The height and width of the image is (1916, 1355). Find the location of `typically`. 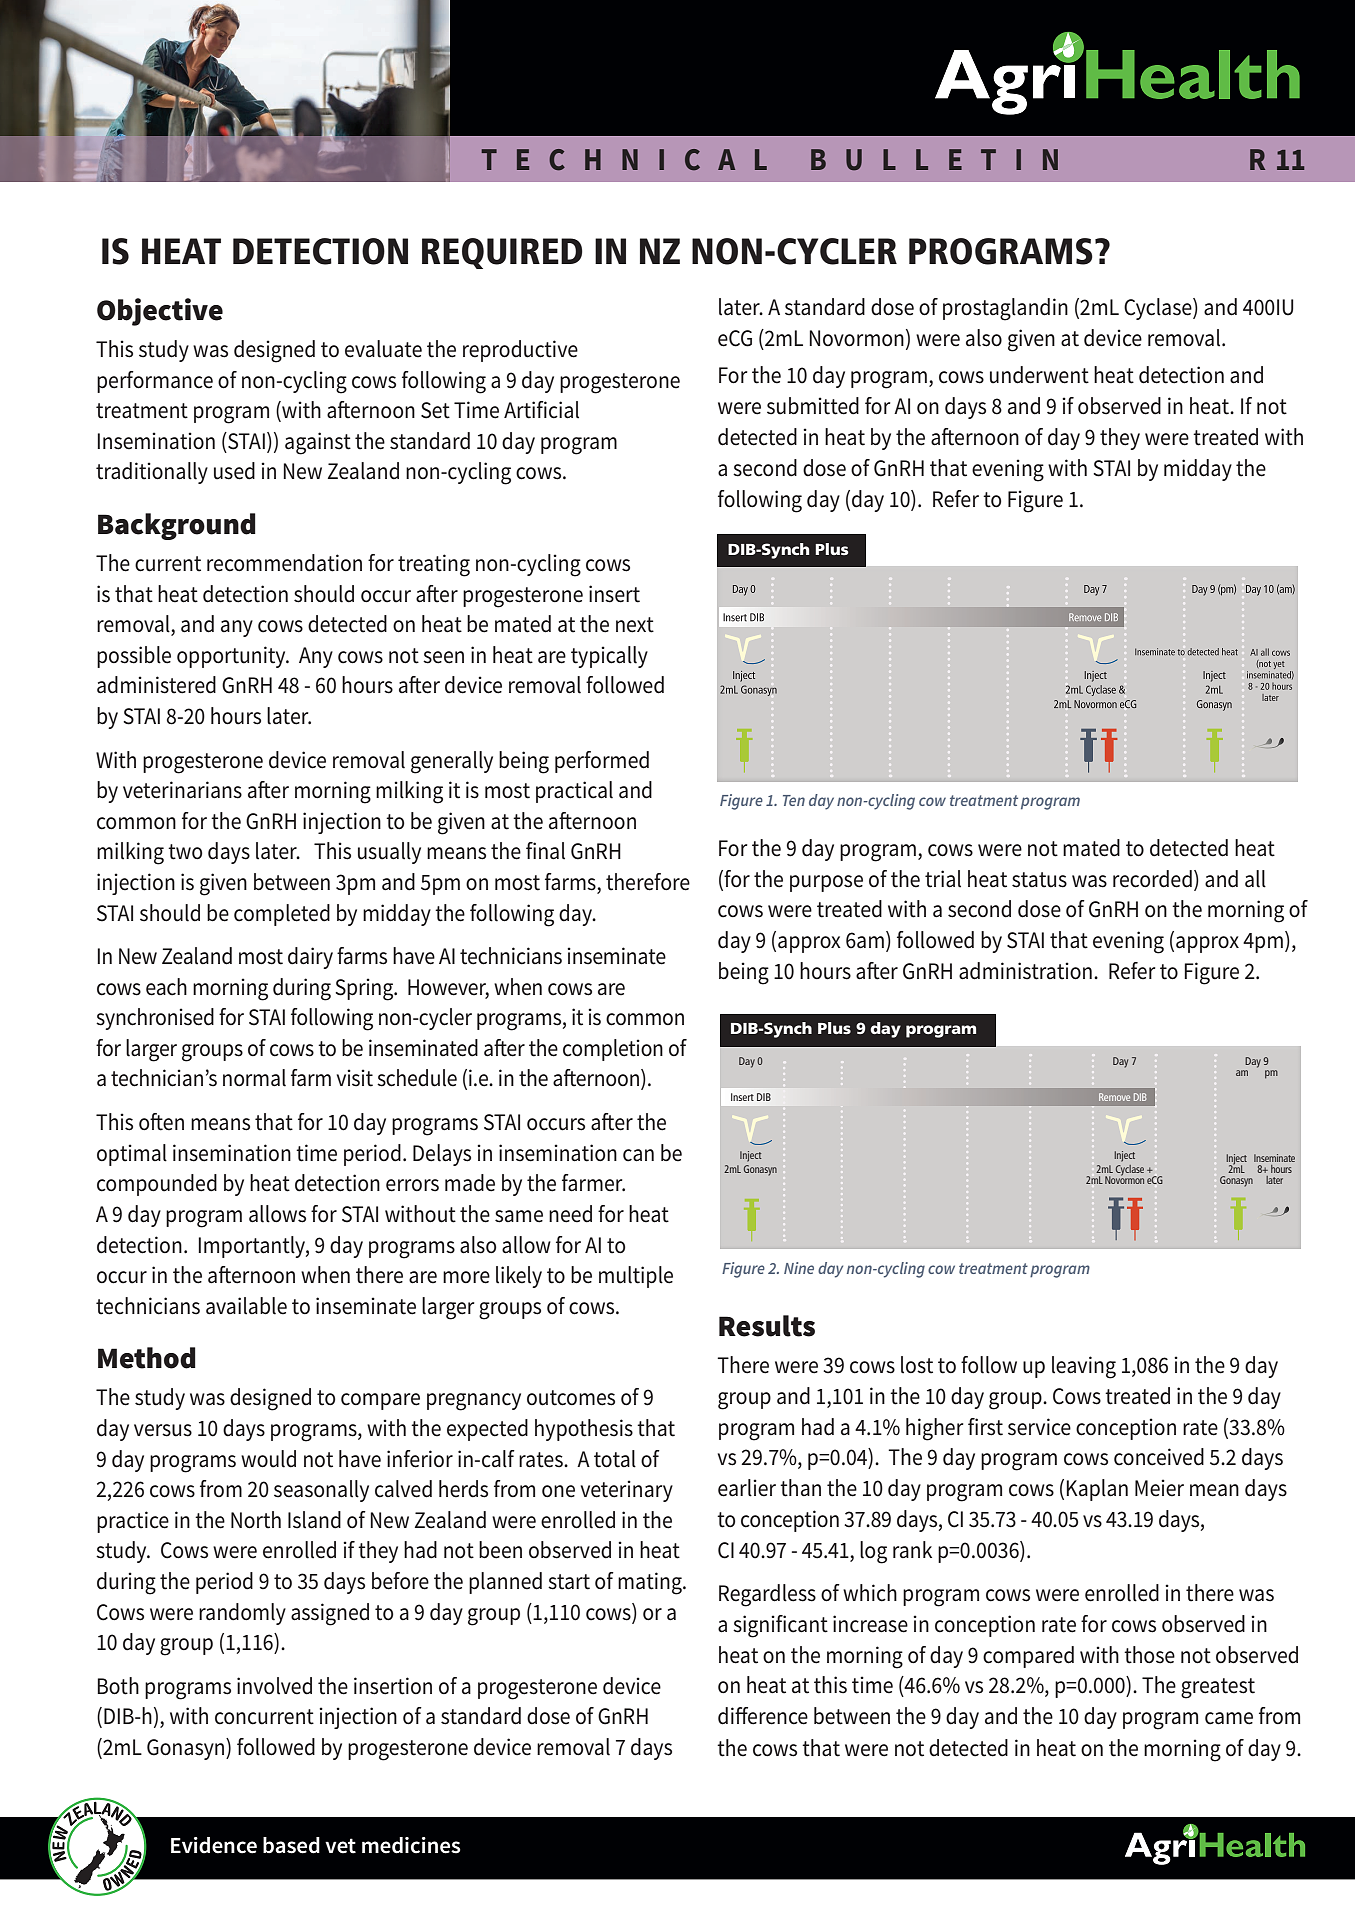

typically is located at coordinates (609, 657).
